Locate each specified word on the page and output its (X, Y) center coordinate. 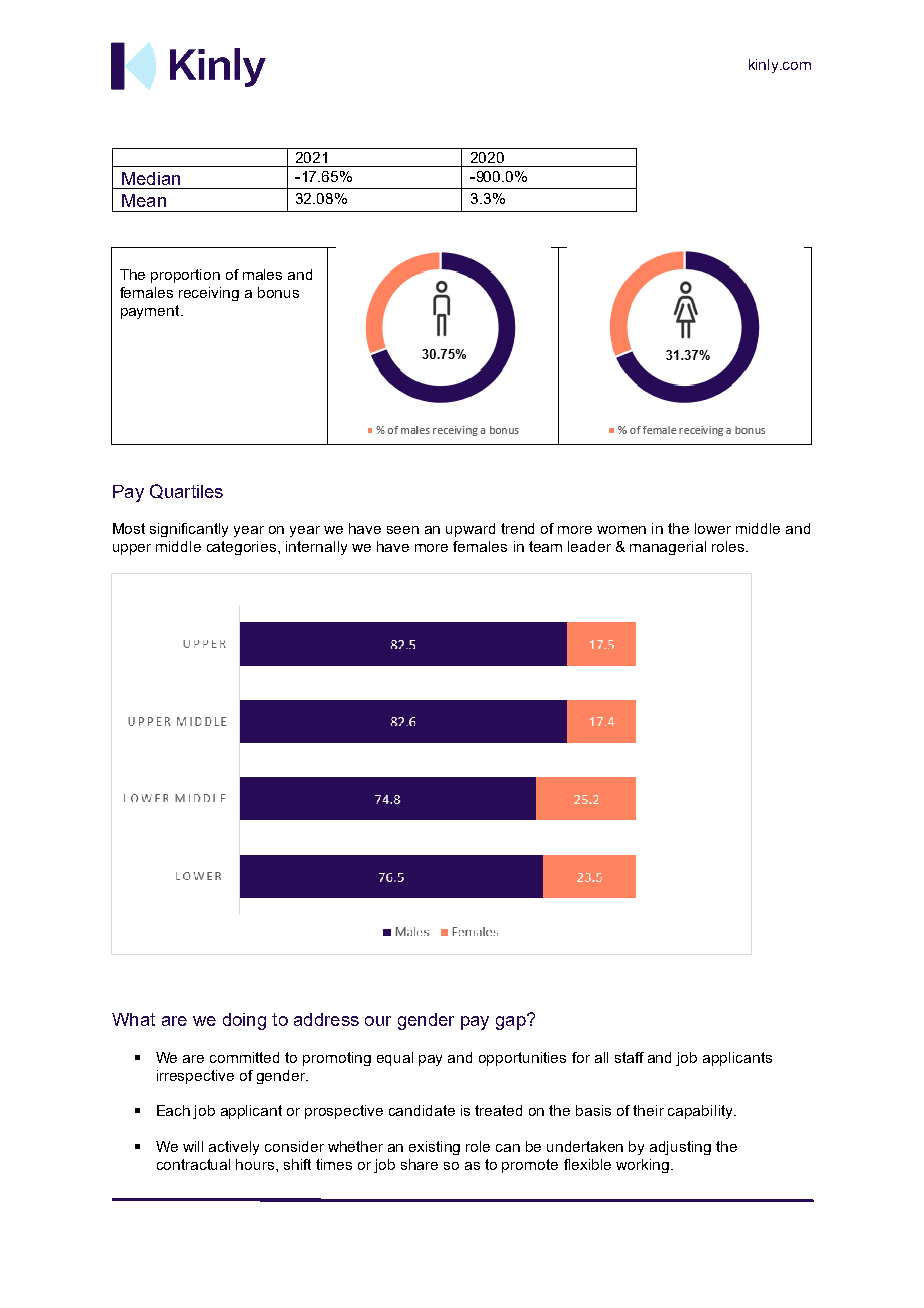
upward (470, 530)
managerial (668, 548)
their (648, 1110)
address (326, 1019)
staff (629, 1057)
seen (403, 530)
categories (243, 548)
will (193, 1146)
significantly (189, 530)
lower (713, 528)
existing (434, 1148)
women (621, 530)
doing (244, 1021)
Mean (144, 200)
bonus (278, 292)
